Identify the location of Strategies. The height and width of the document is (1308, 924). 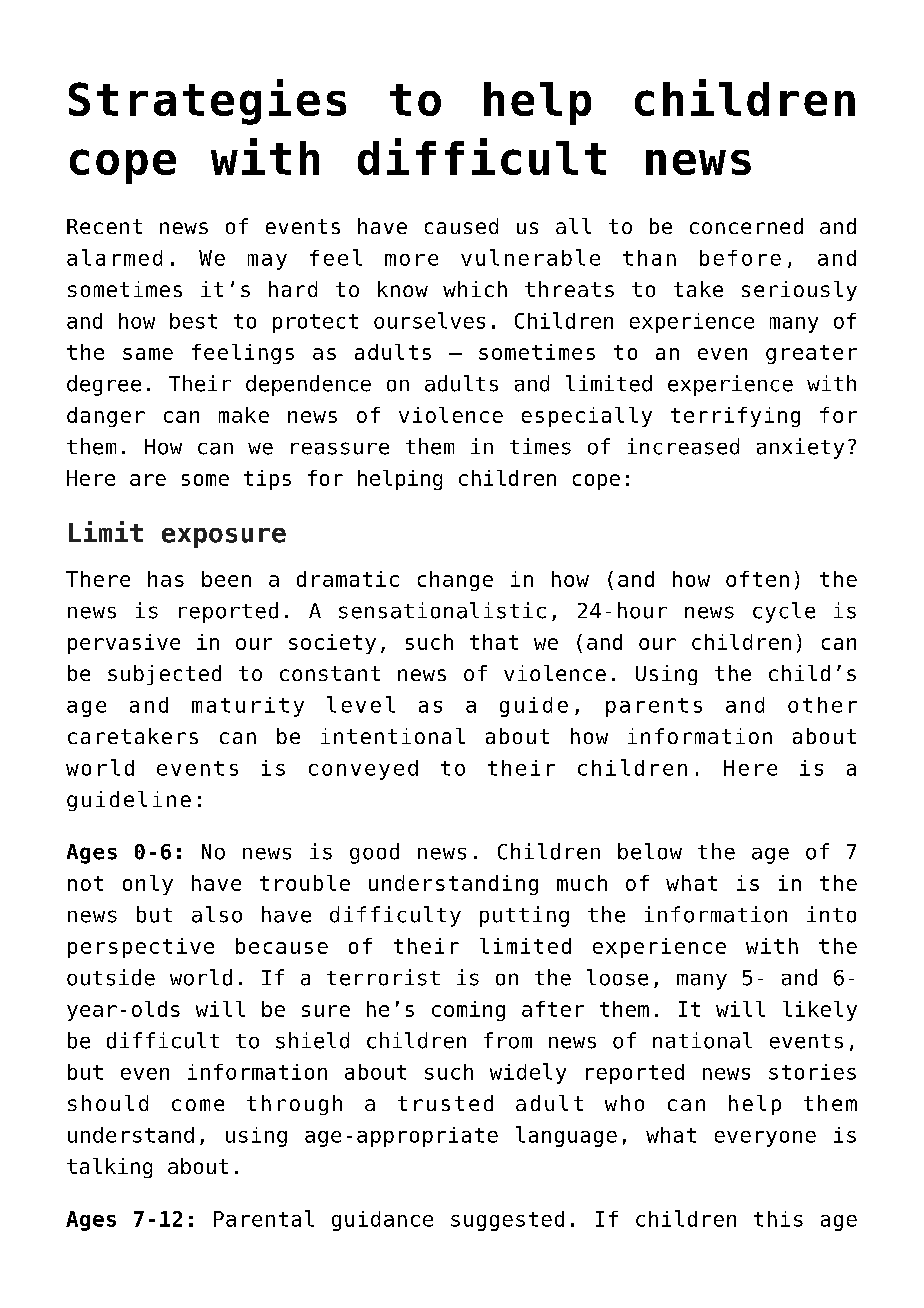
(207, 102).
